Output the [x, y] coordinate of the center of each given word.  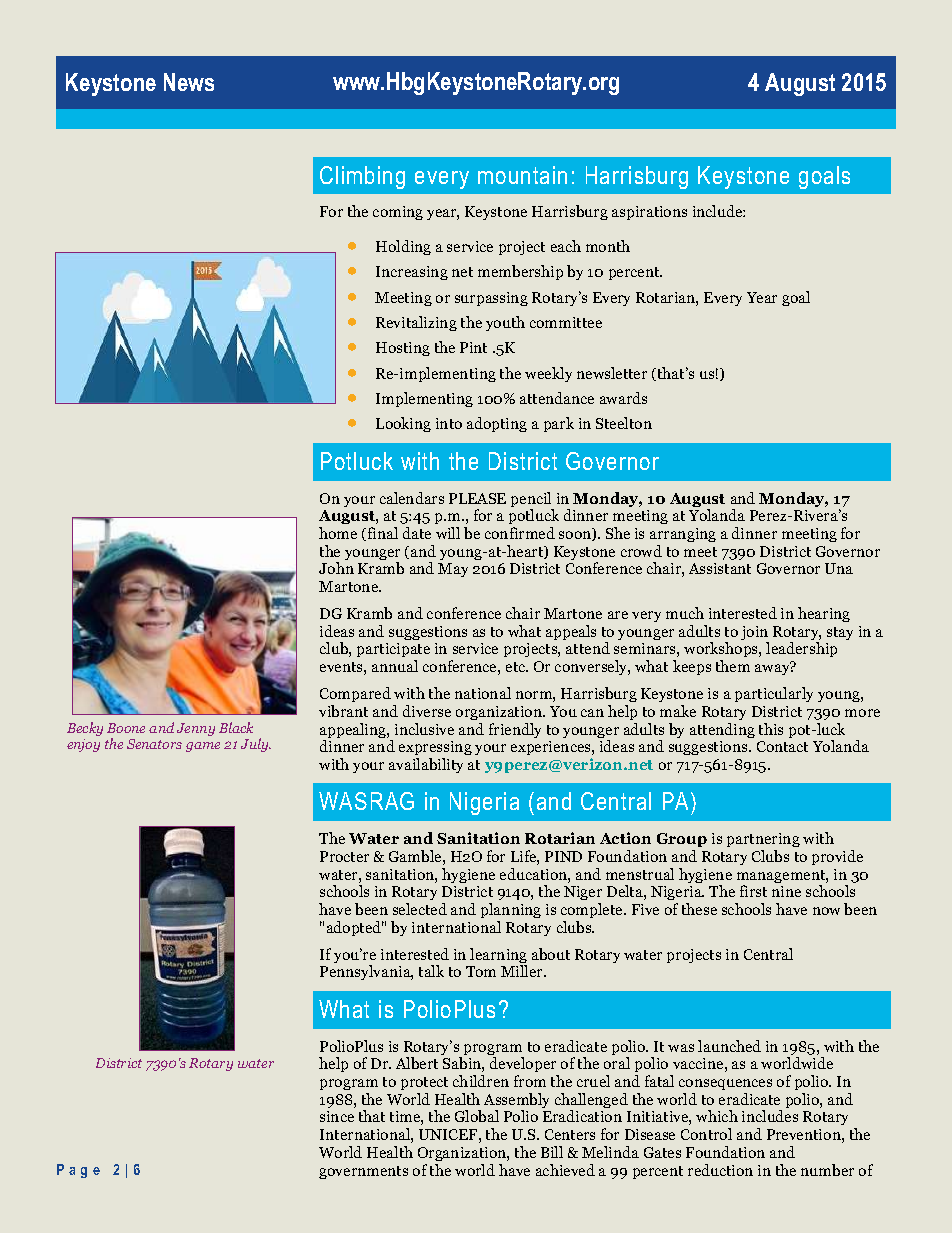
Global [477, 1116]
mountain [522, 175]
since [337, 1116]
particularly [774, 694]
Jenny [196, 729]
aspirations [649, 213]
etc [517, 667]
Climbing [362, 177]
